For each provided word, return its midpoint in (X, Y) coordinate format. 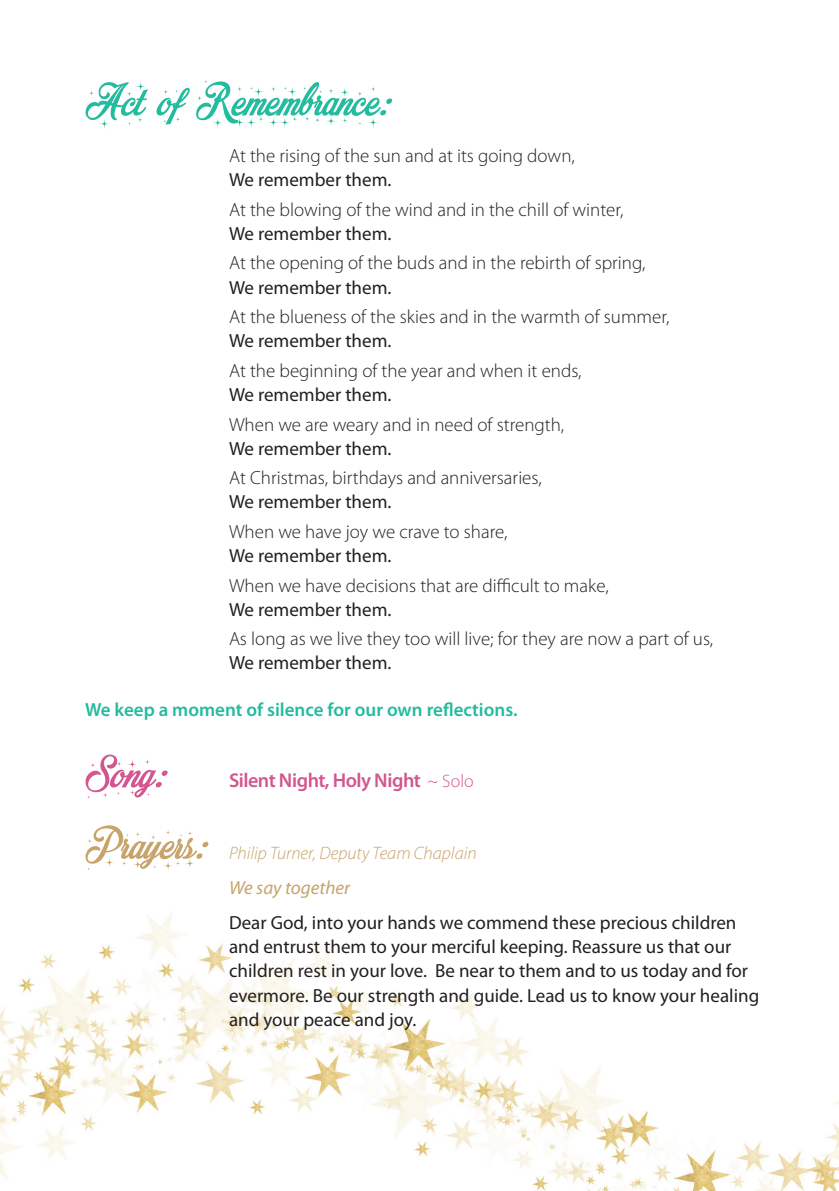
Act (116, 104)
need (453, 424)
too (417, 639)
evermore (268, 997)
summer (636, 319)
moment (207, 710)
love (408, 970)
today (665, 972)
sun (387, 157)
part (654, 641)
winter (598, 210)
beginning (318, 372)
